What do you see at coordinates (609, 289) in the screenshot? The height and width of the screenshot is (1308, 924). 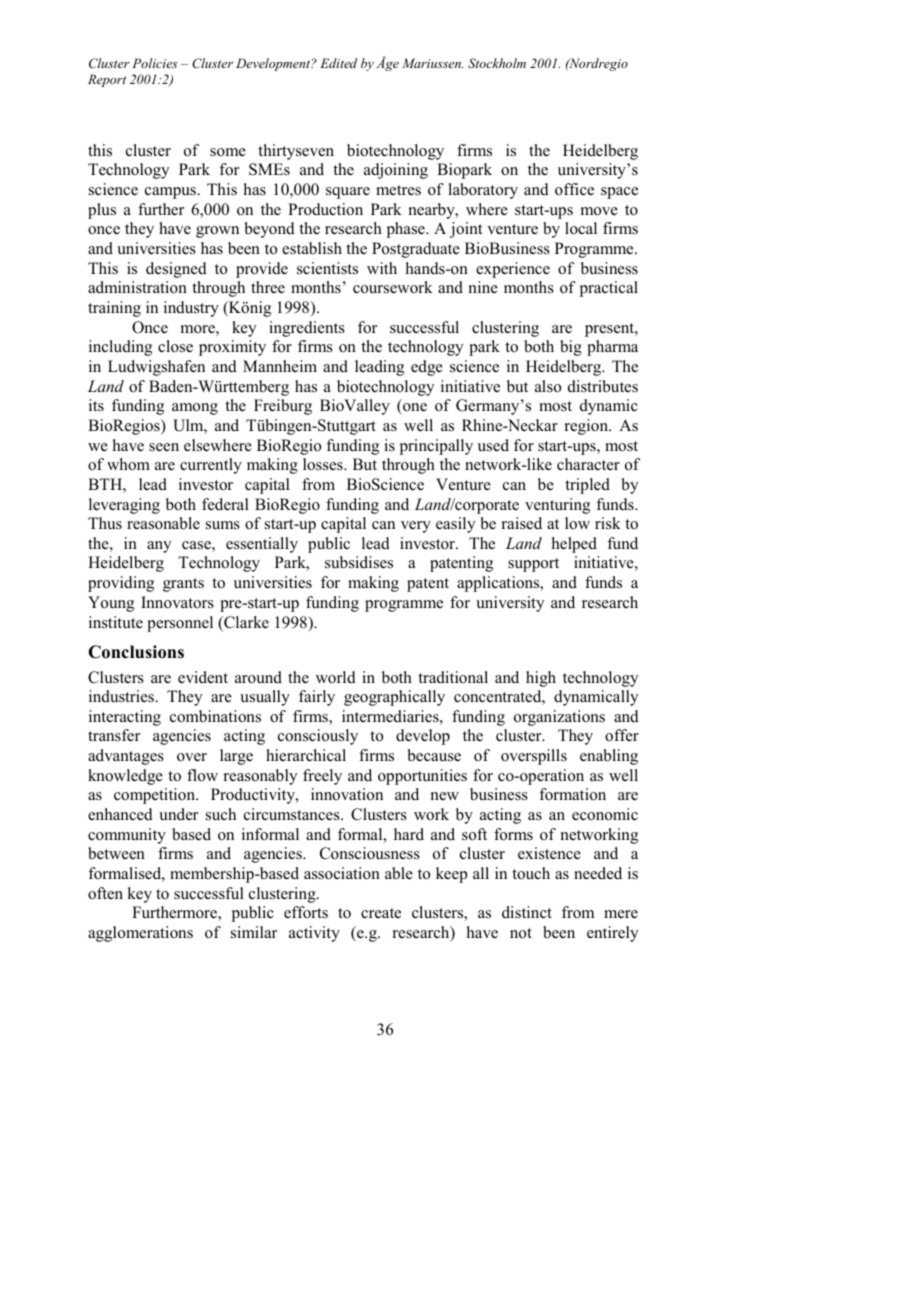 I see `practical` at bounding box center [609, 289].
